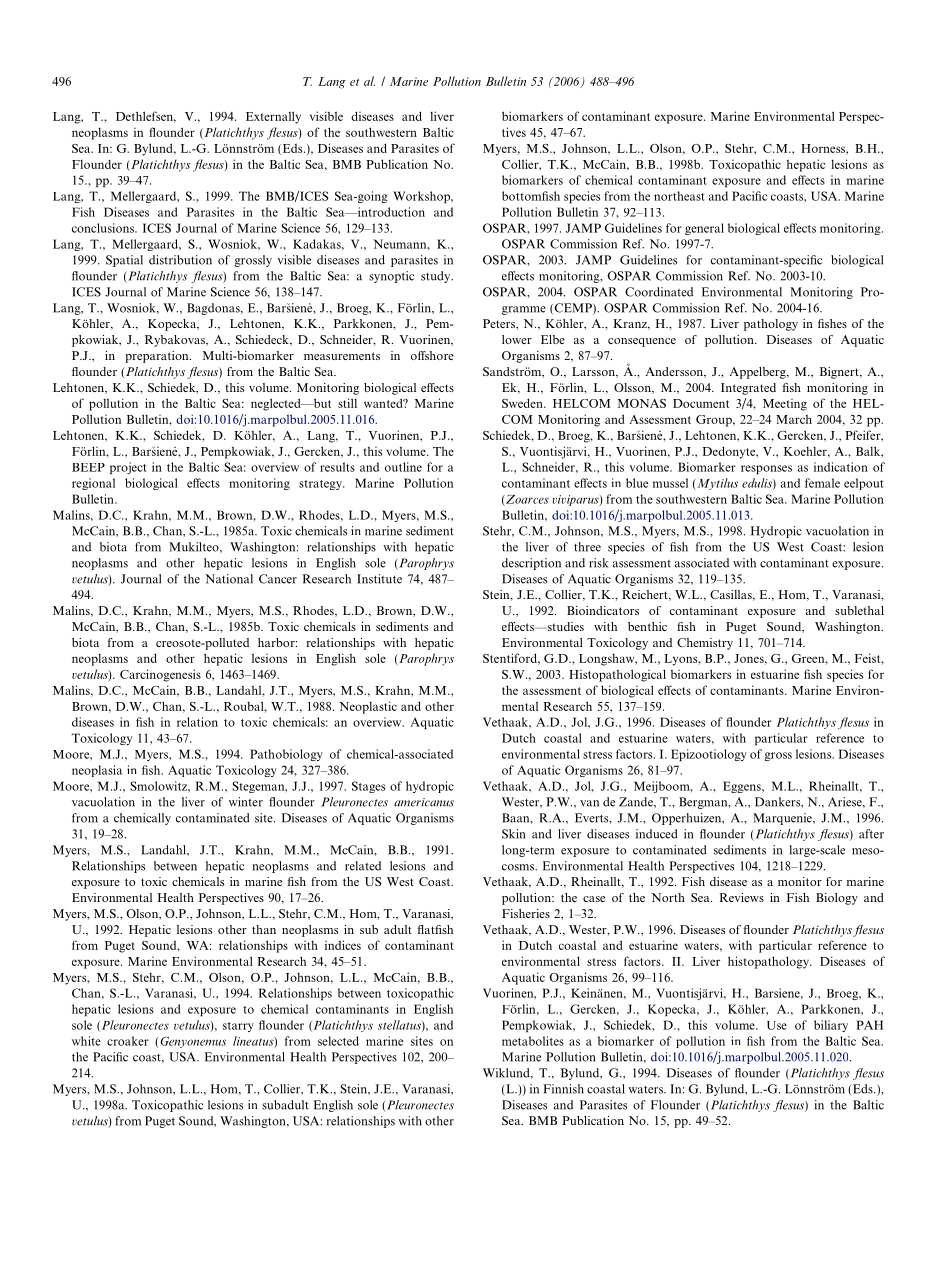 Image resolution: width=952 pixels, height=1270 pixels. What do you see at coordinates (437, 277) in the screenshot?
I see `study` at bounding box center [437, 277].
